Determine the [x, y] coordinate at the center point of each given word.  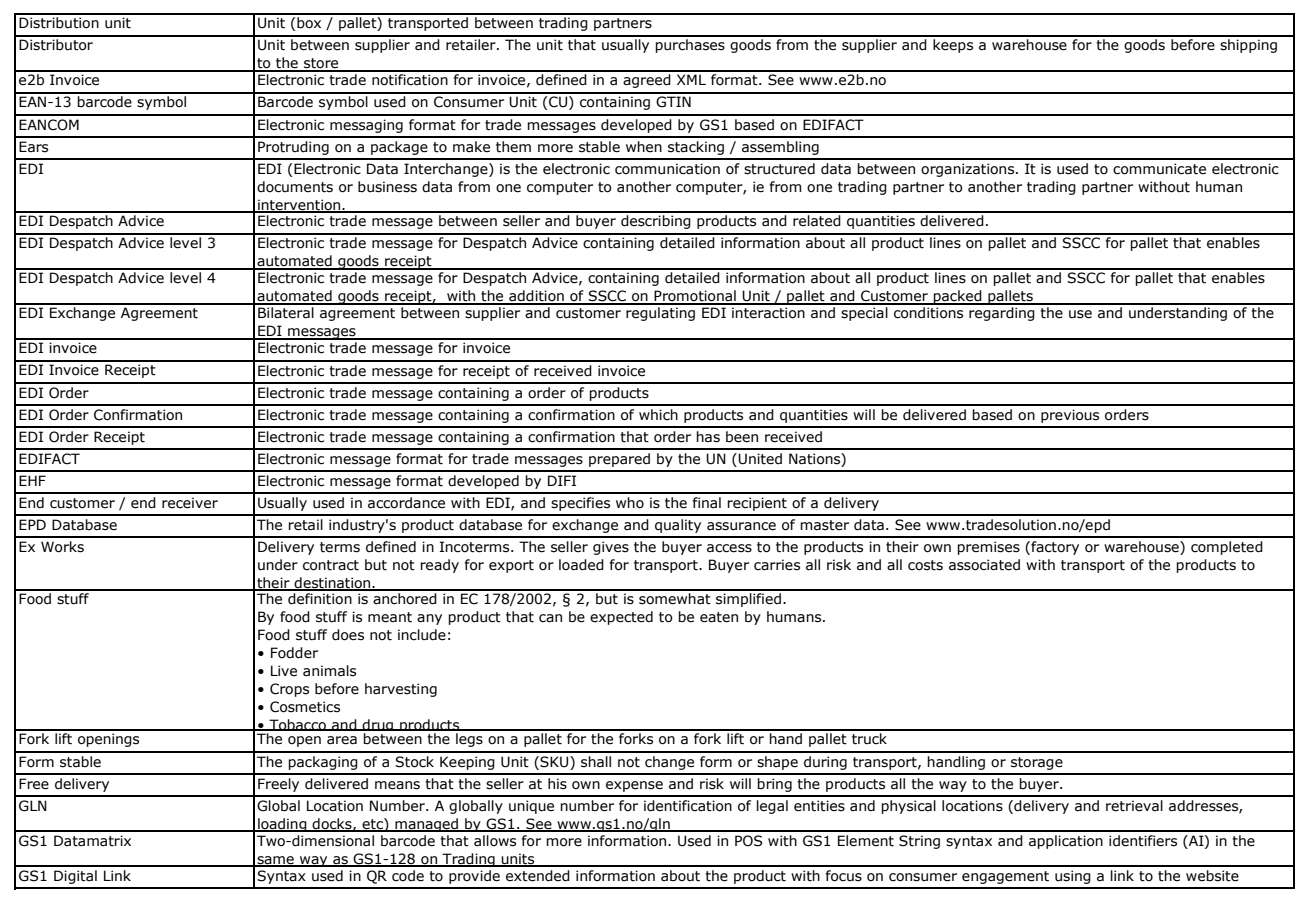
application [1066, 842]
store [321, 64]
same [275, 861]
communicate [1159, 169]
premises [988, 548]
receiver [190, 503]
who [630, 503]
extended [538, 876]
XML [691, 79]
